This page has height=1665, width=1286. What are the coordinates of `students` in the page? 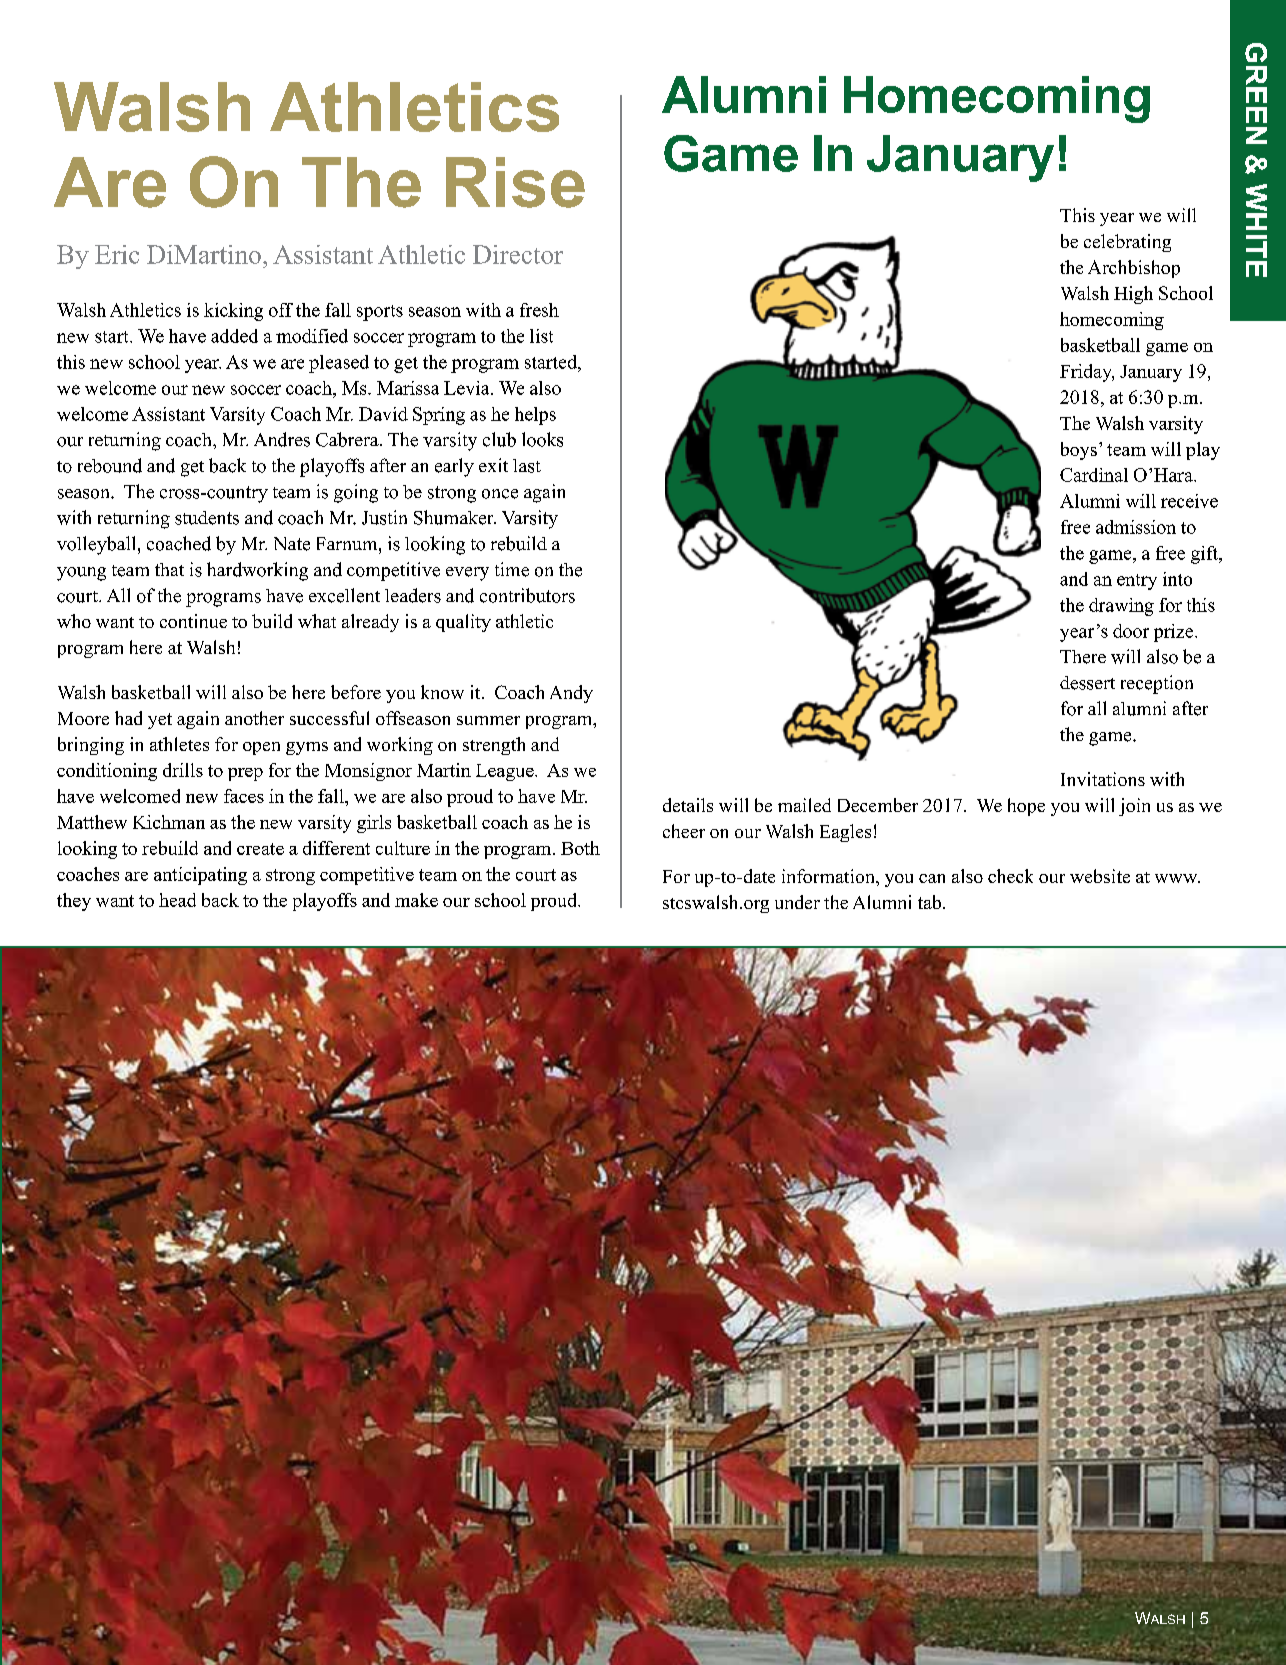 It's located at (207, 518).
